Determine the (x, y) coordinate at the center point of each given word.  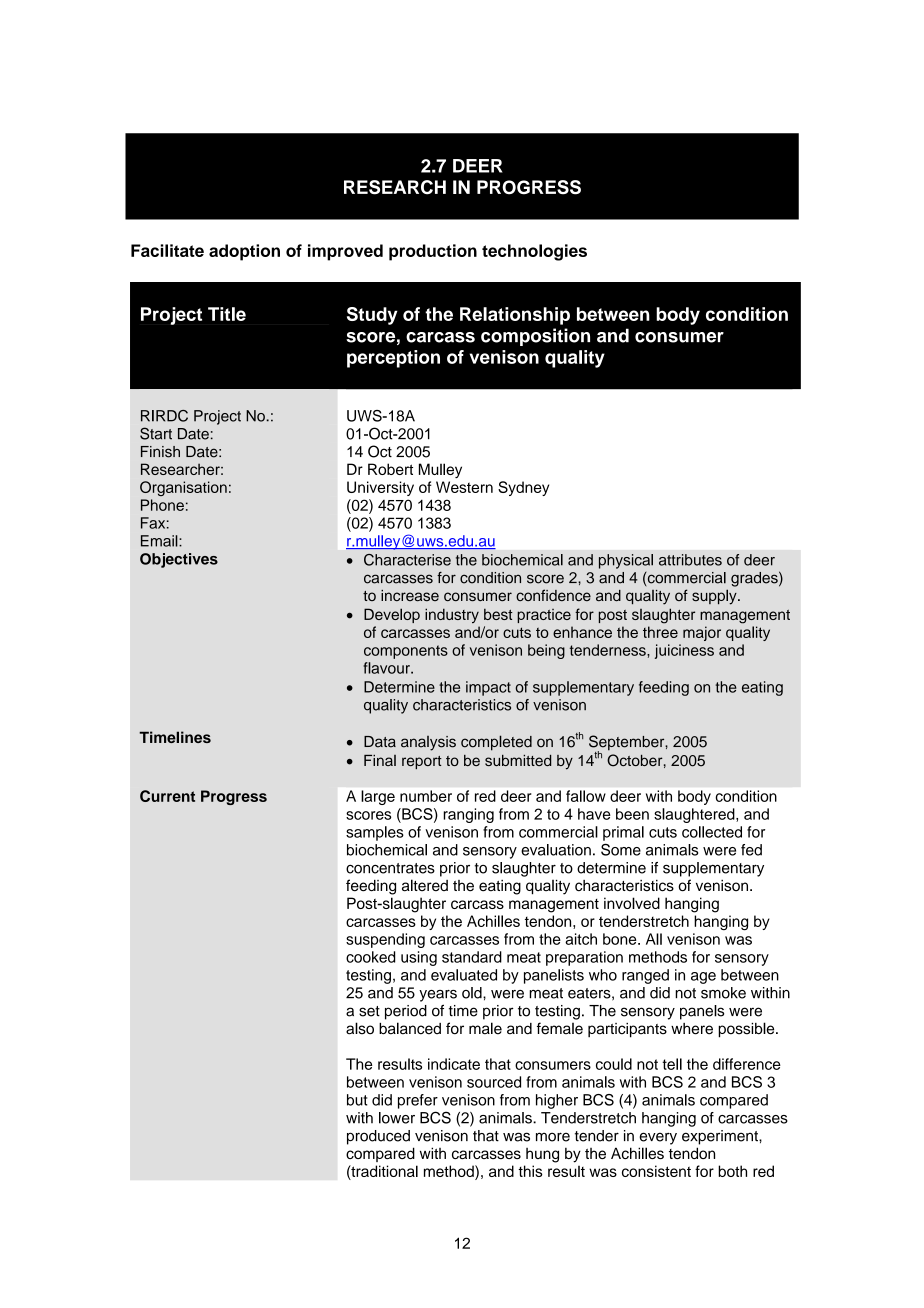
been (632, 814)
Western (464, 487)
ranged (645, 976)
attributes (690, 560)
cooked (370, 957)
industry (452, 615)
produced (378, 1137)
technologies (534, 252)
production (433, 252)
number (426, 796)
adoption (244, 252)
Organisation (183, 488)
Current (167, 796)
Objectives (179, 560)
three (660, 632)
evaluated (464, 975)
